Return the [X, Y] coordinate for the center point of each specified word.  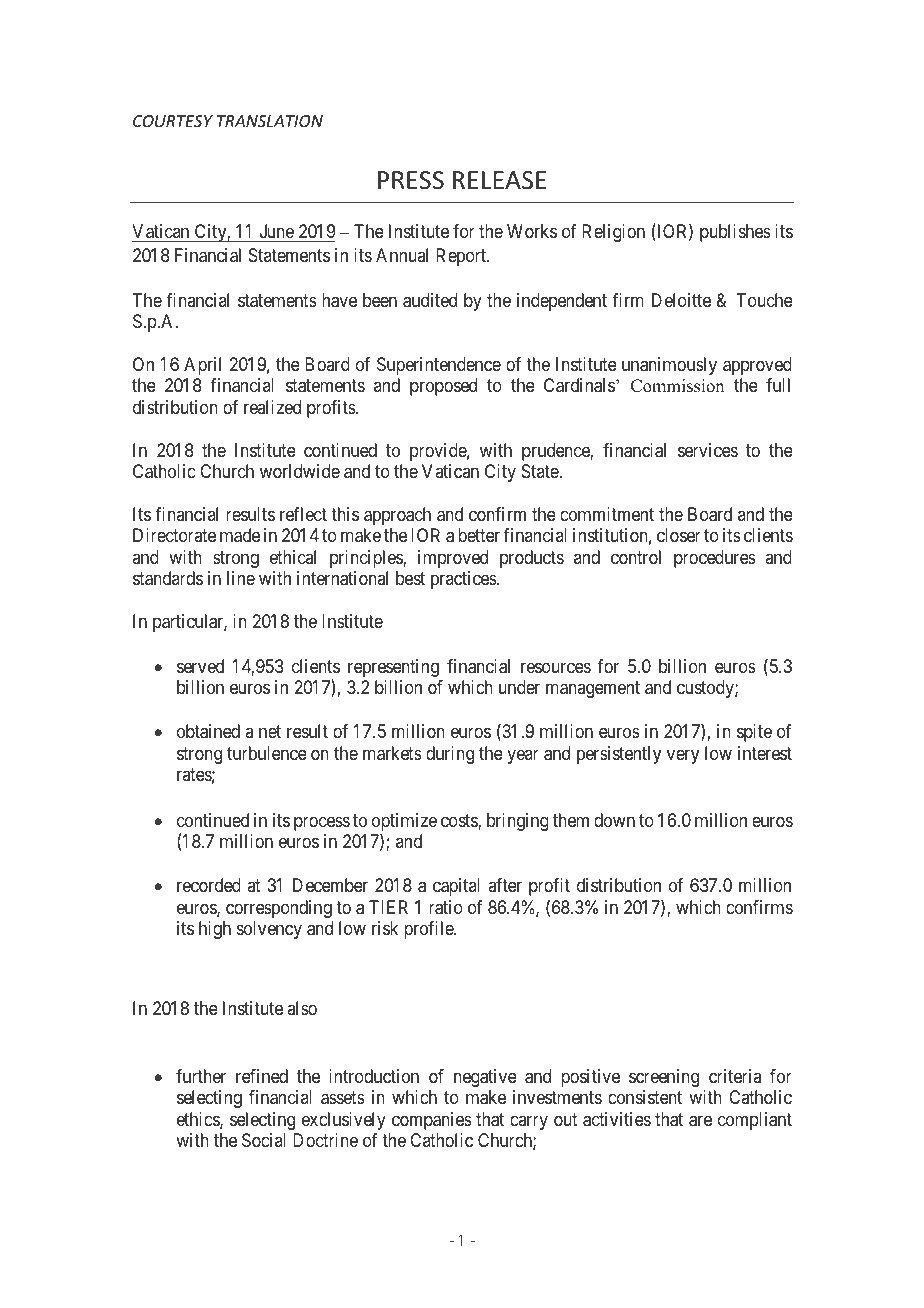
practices [464, 580]
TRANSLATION [270, 121]
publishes [735, 233]
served [200, 666]
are [700, 1121]
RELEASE [499, 180]
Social [264, 1140]
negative [485, 1078]
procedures [715, 559]
